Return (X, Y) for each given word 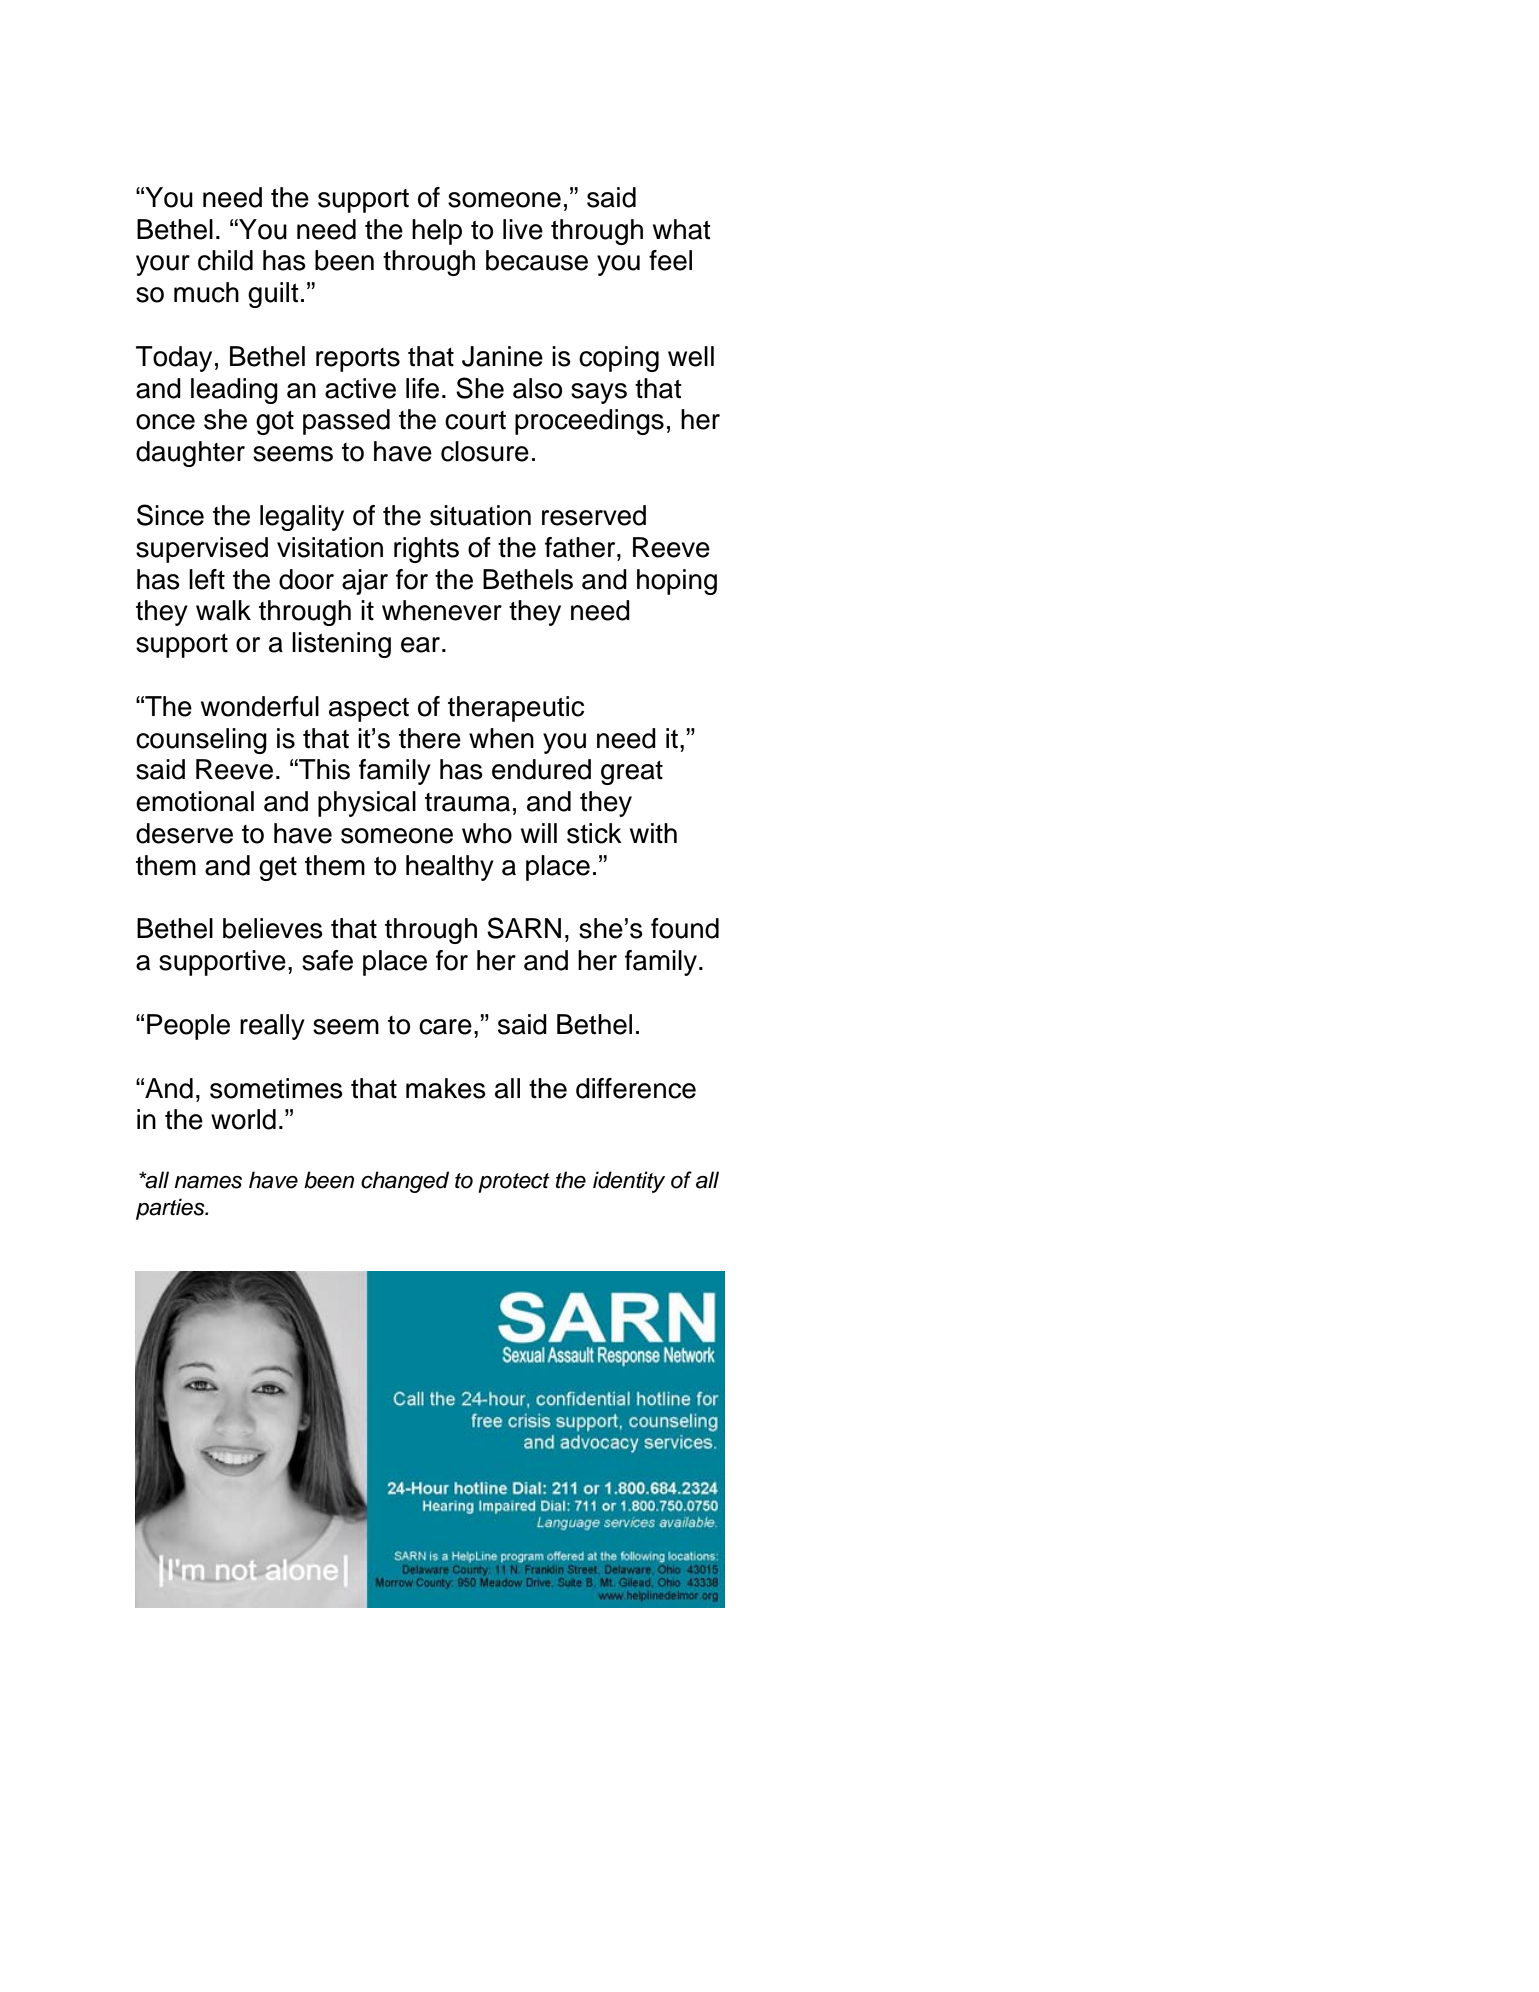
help (437, 232)
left (207, 579)
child (225, 260)
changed (405, 1182)
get (278, 869)
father (581, 547)
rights (426, 550)
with (653, 833)
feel (670, 260)
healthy (450, 868)
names (208, 1182)
